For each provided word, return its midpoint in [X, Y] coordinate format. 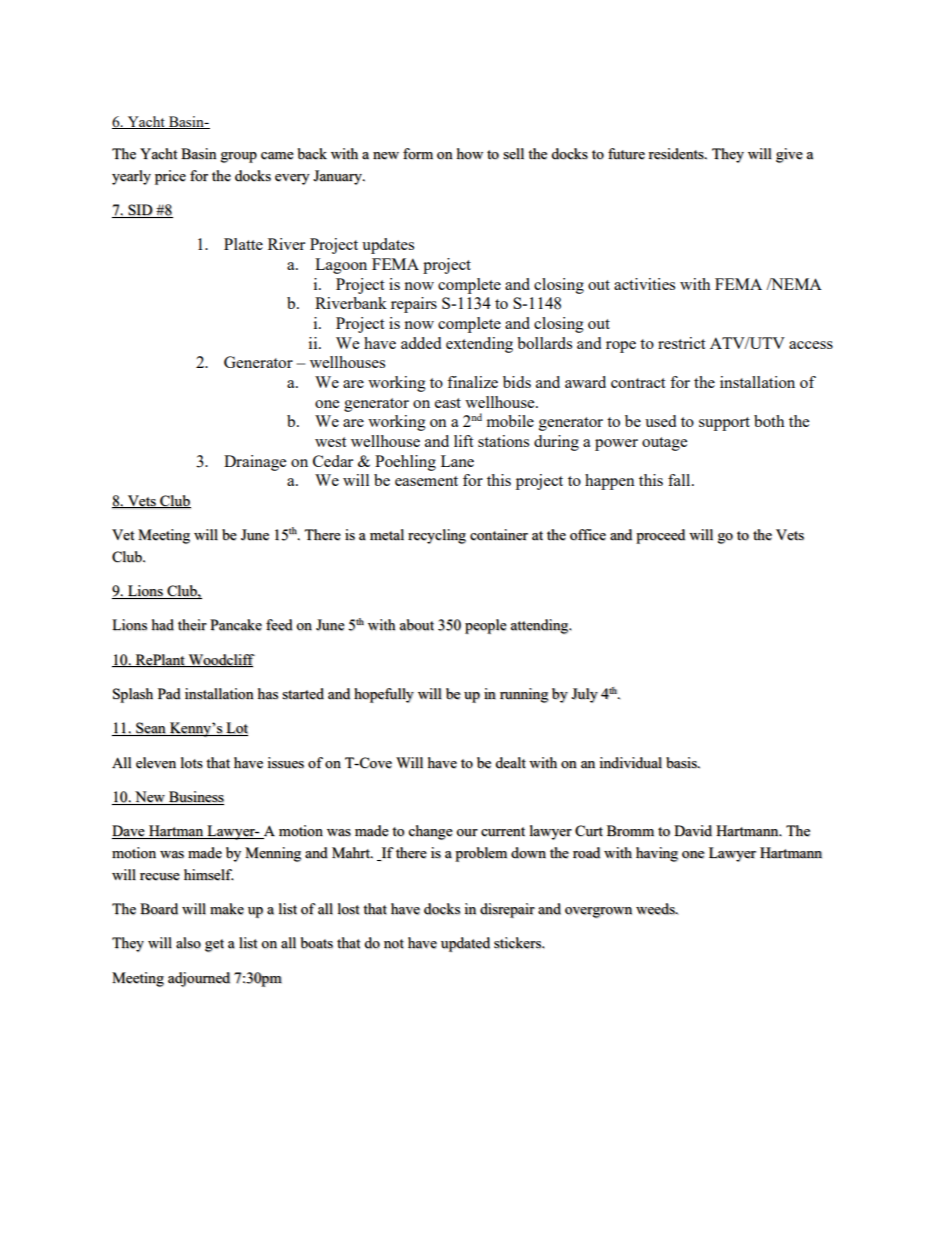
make [227, 909]
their [192, 625]
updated [465, 944]
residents [677, 154]
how [470, 153]
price [170, 177]
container [499, 535]
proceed [660, 536]
